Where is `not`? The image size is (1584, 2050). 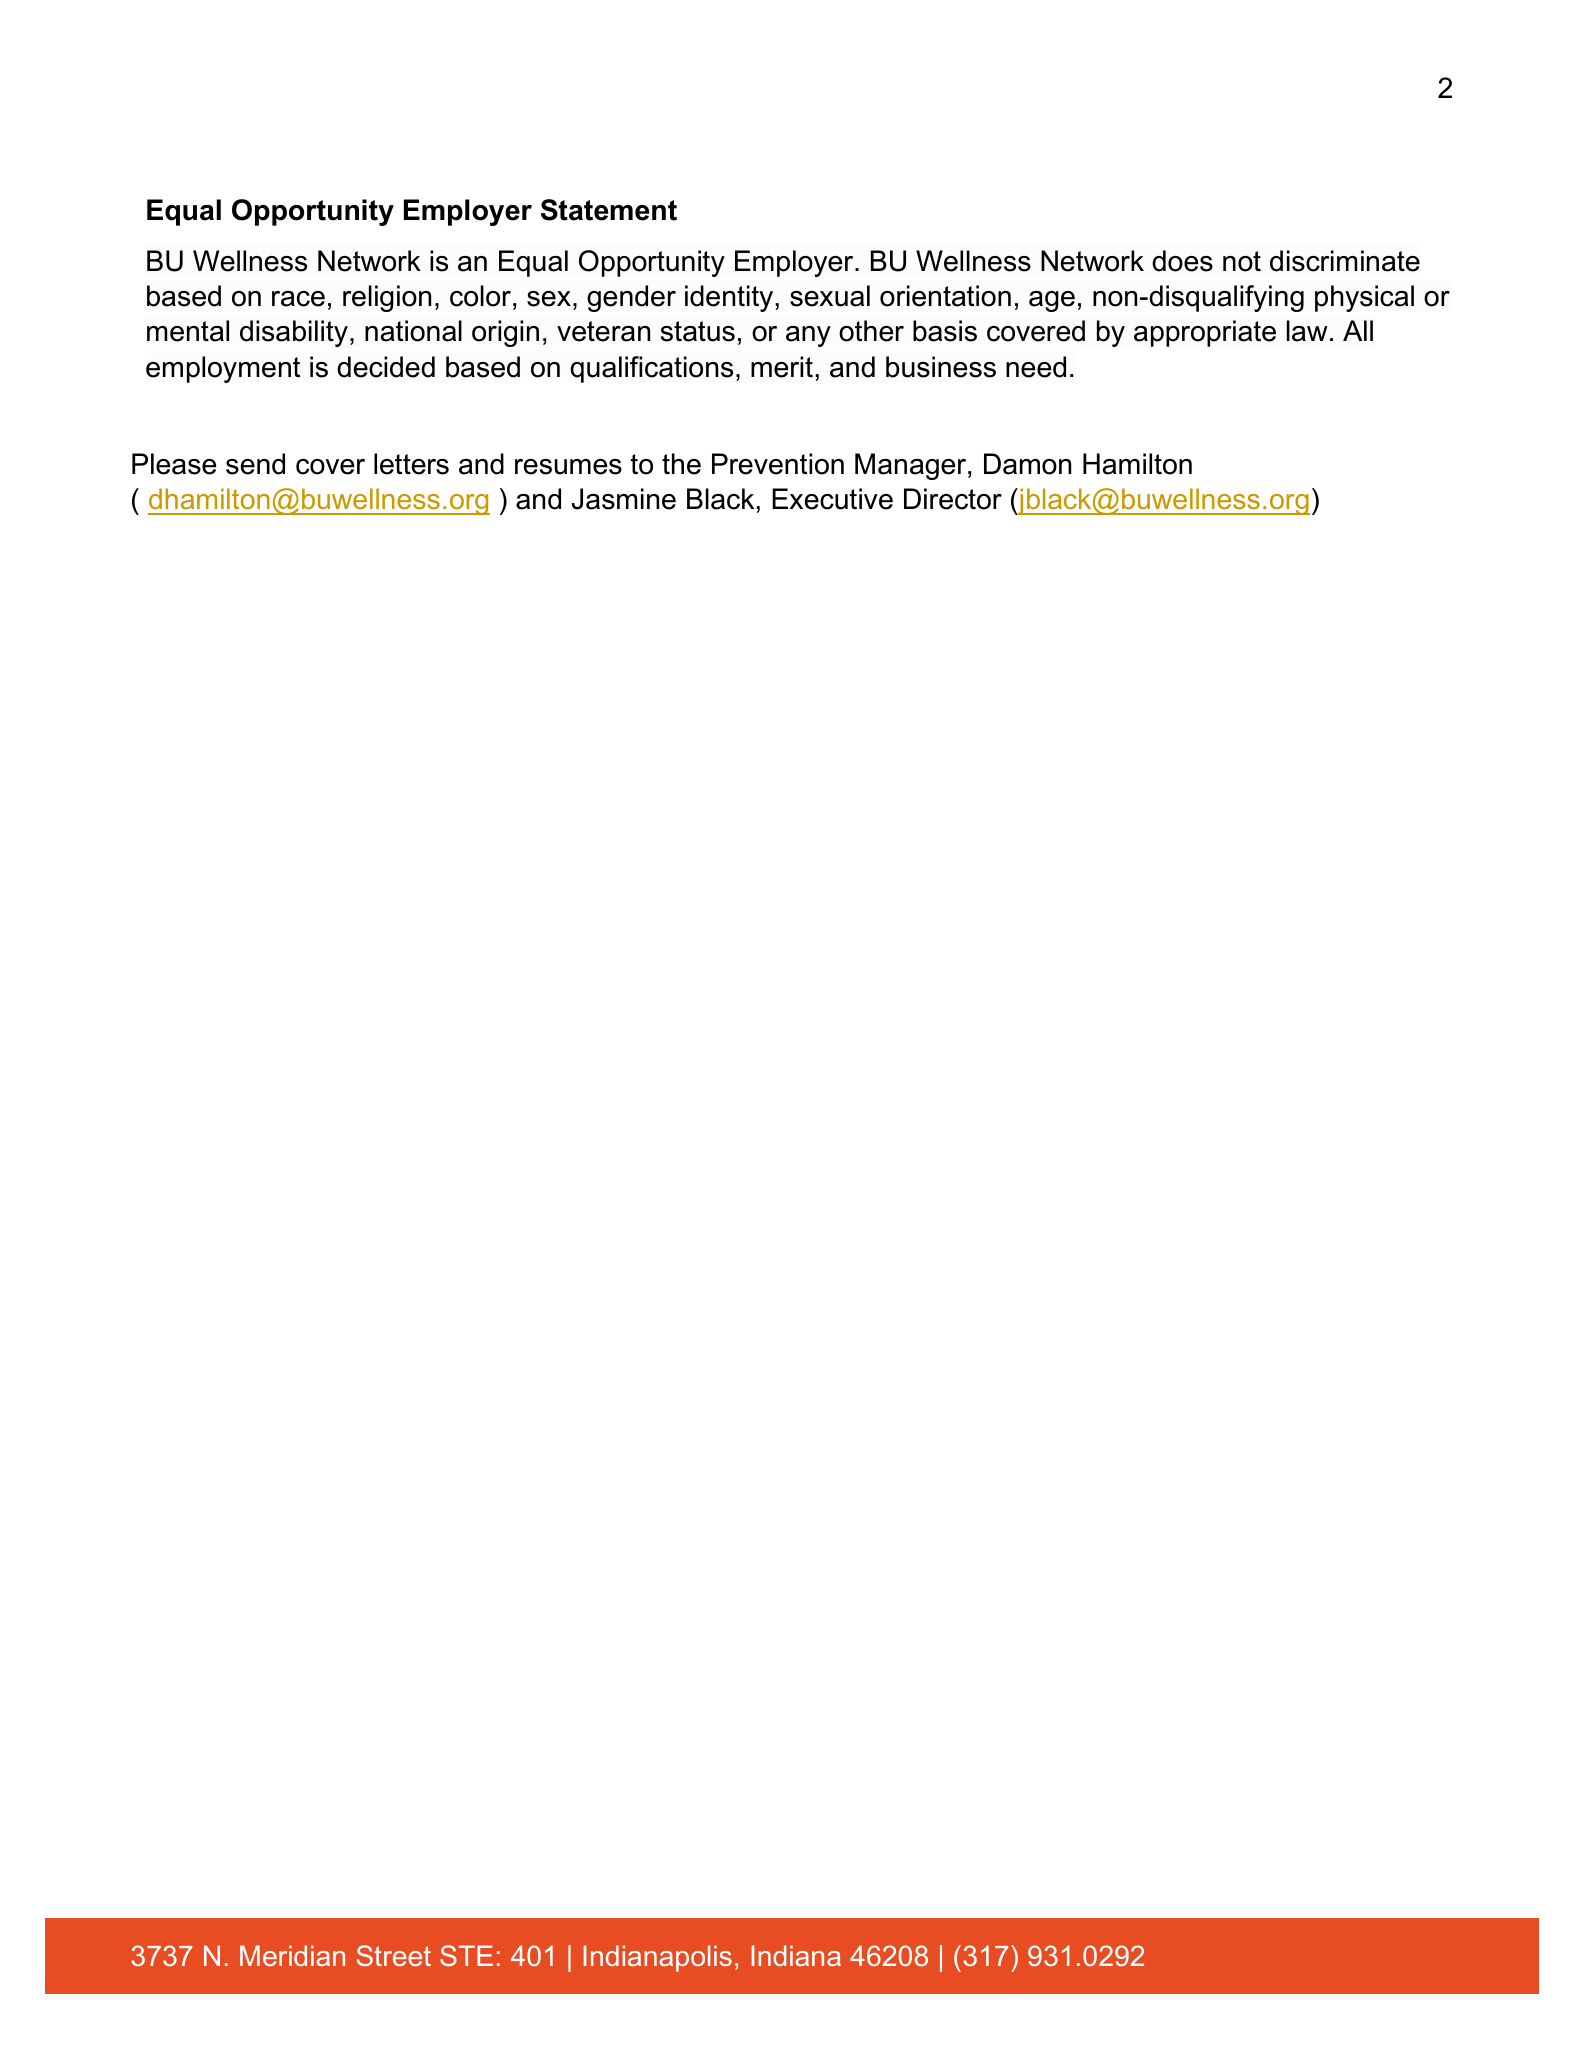 not is located at coordinates (1242, 261).
